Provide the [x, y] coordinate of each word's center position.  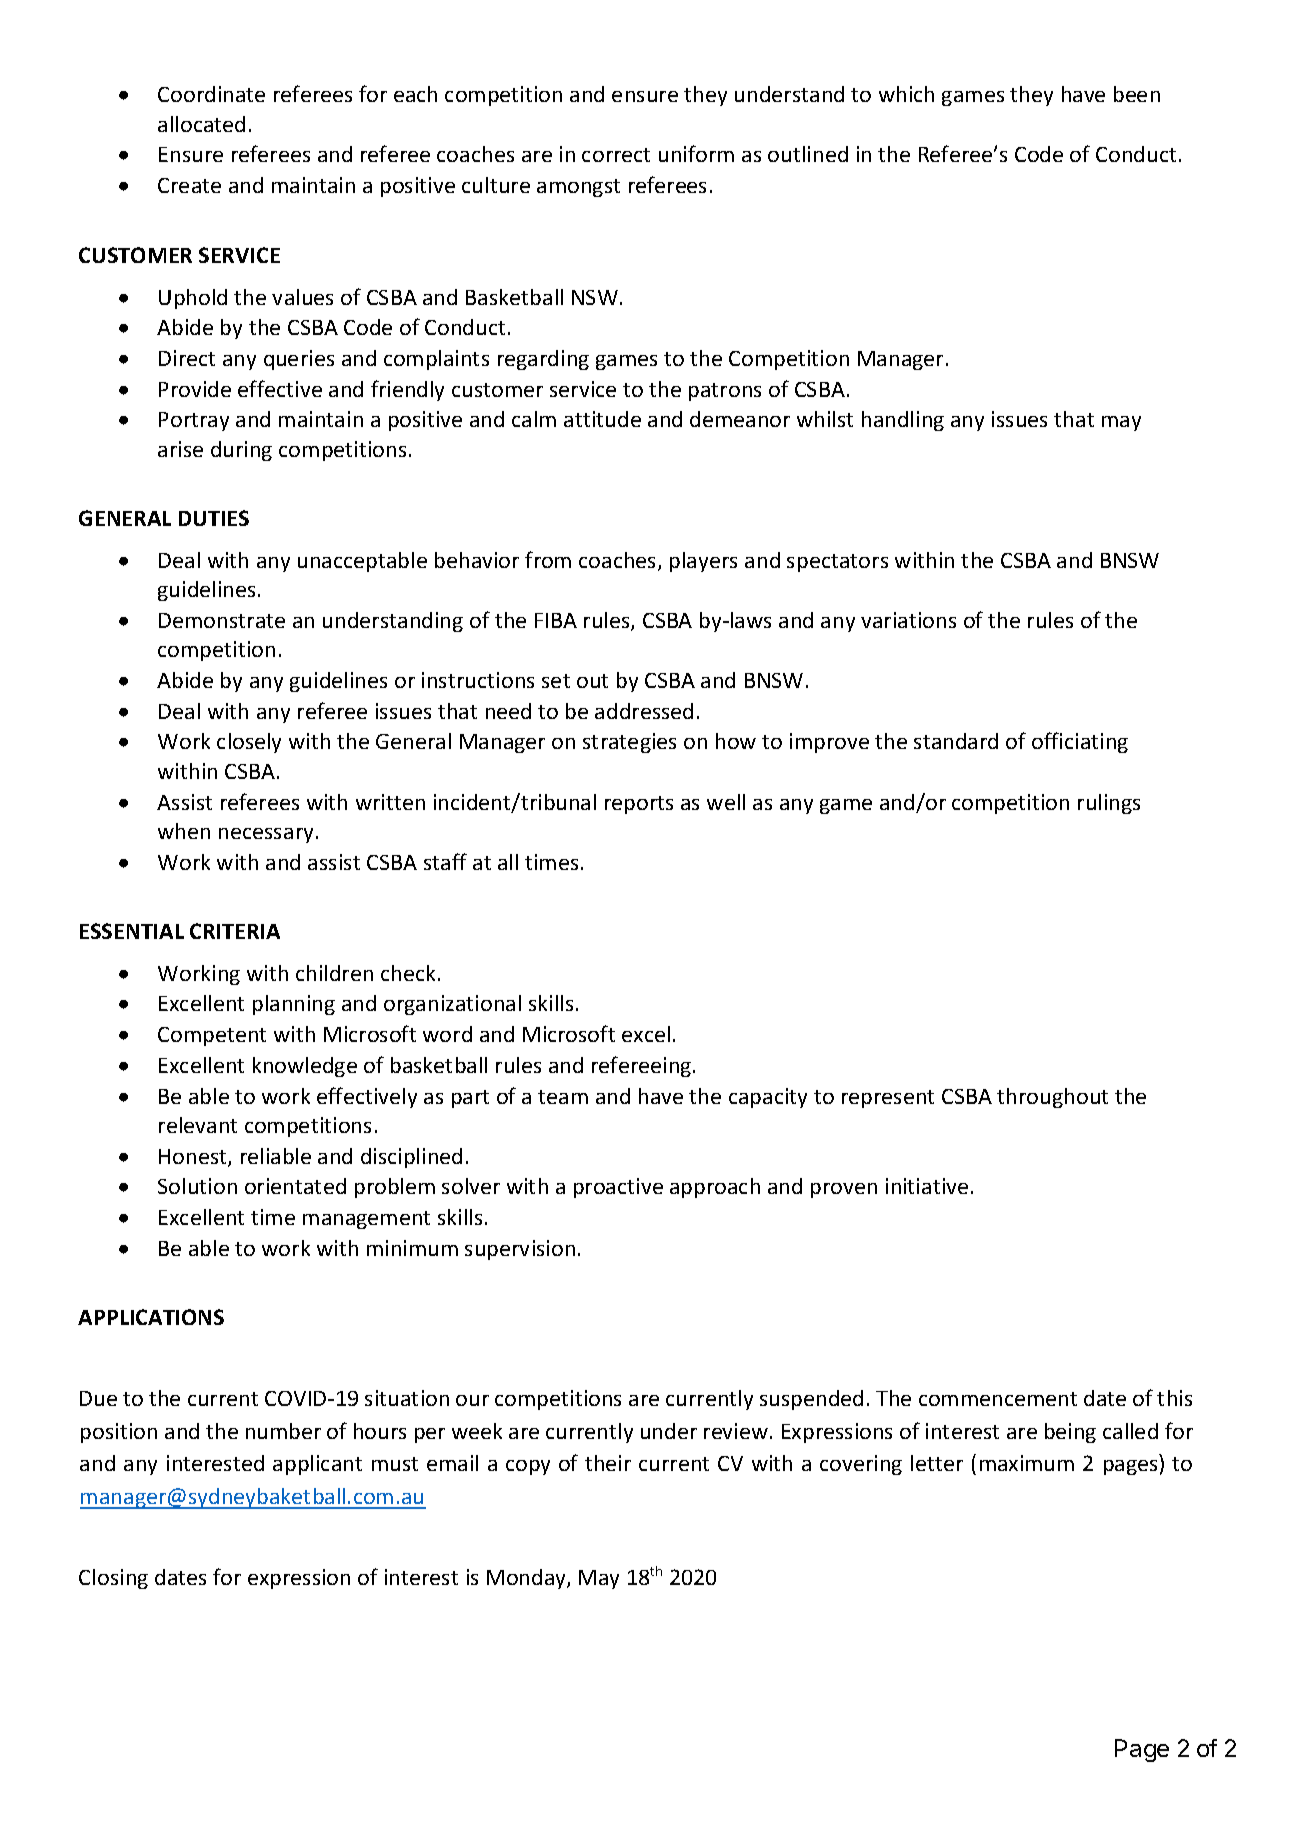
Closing [113, 1579]
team [563, 1097]
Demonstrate [222, 620]
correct [616, 155]
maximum [1027, 1463]
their [608, 1463]
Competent [212, 1036]
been [1137, 94]
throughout [1052, 1098]
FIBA [556, 620]
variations [908, 620]
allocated [201, 124]
